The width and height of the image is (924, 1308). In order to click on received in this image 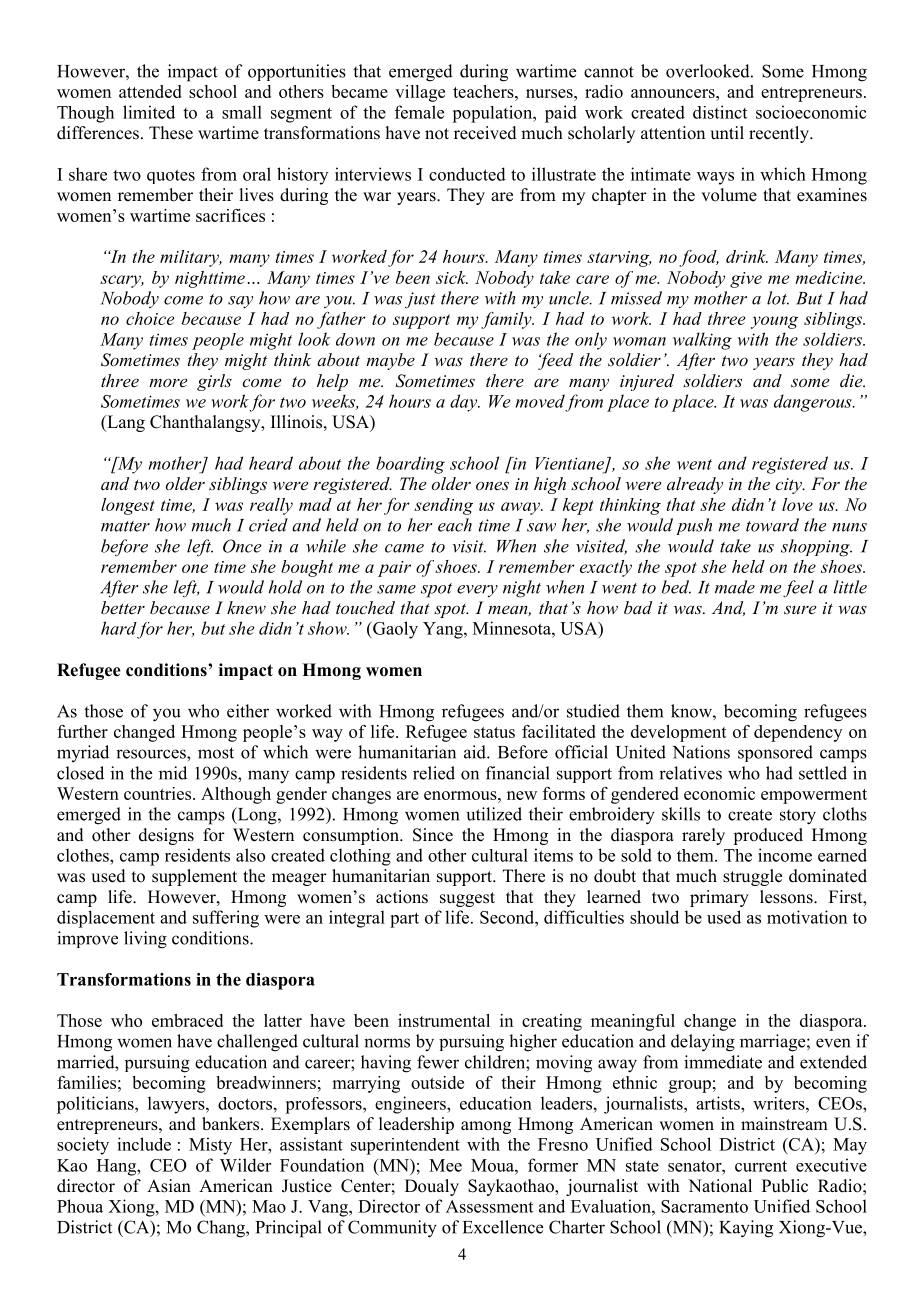, I will do `click(485, 133)`.
